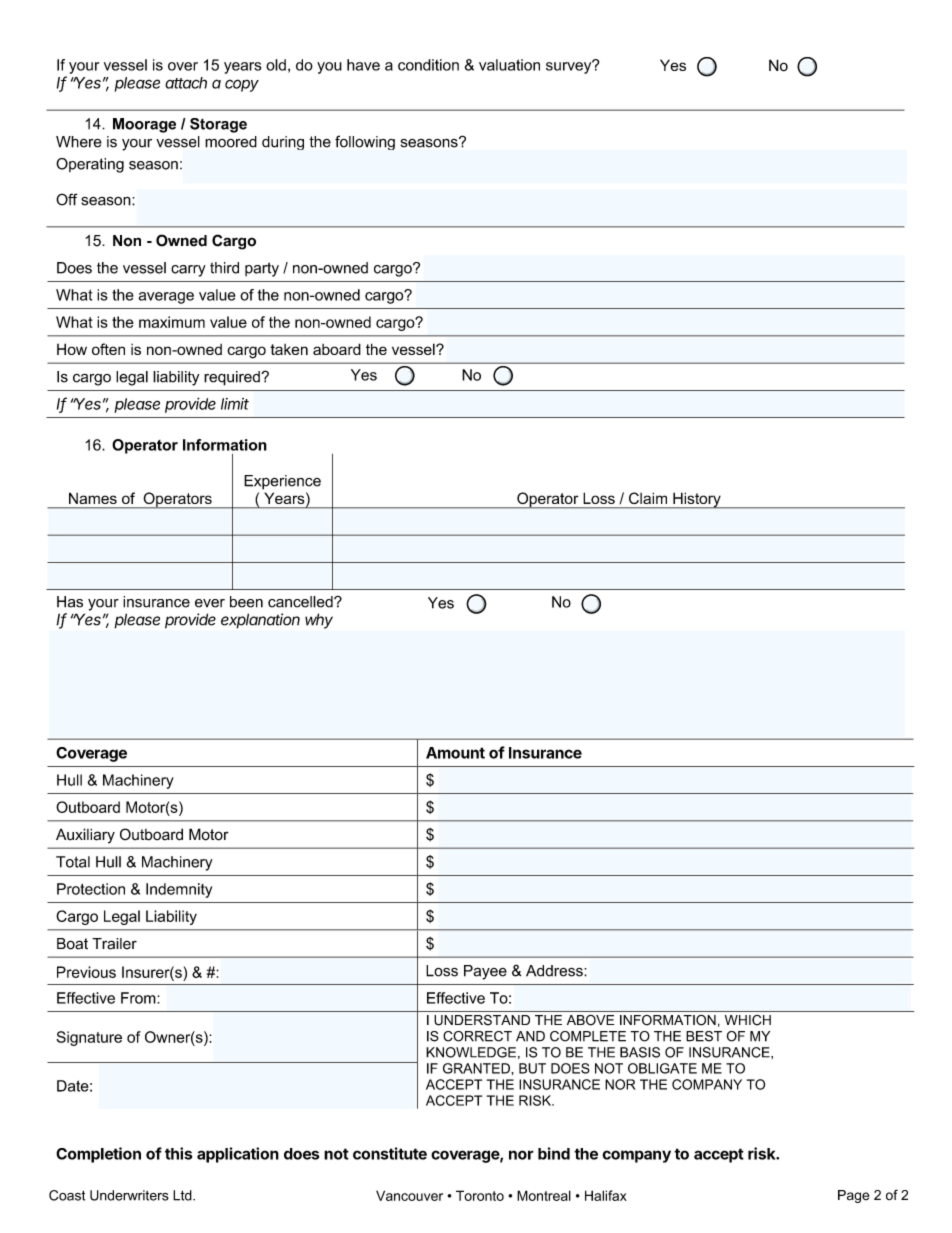 Image resolution: width=952 pixels, height=1233 pixels. I want to click on Payee, so click(485, 972).
